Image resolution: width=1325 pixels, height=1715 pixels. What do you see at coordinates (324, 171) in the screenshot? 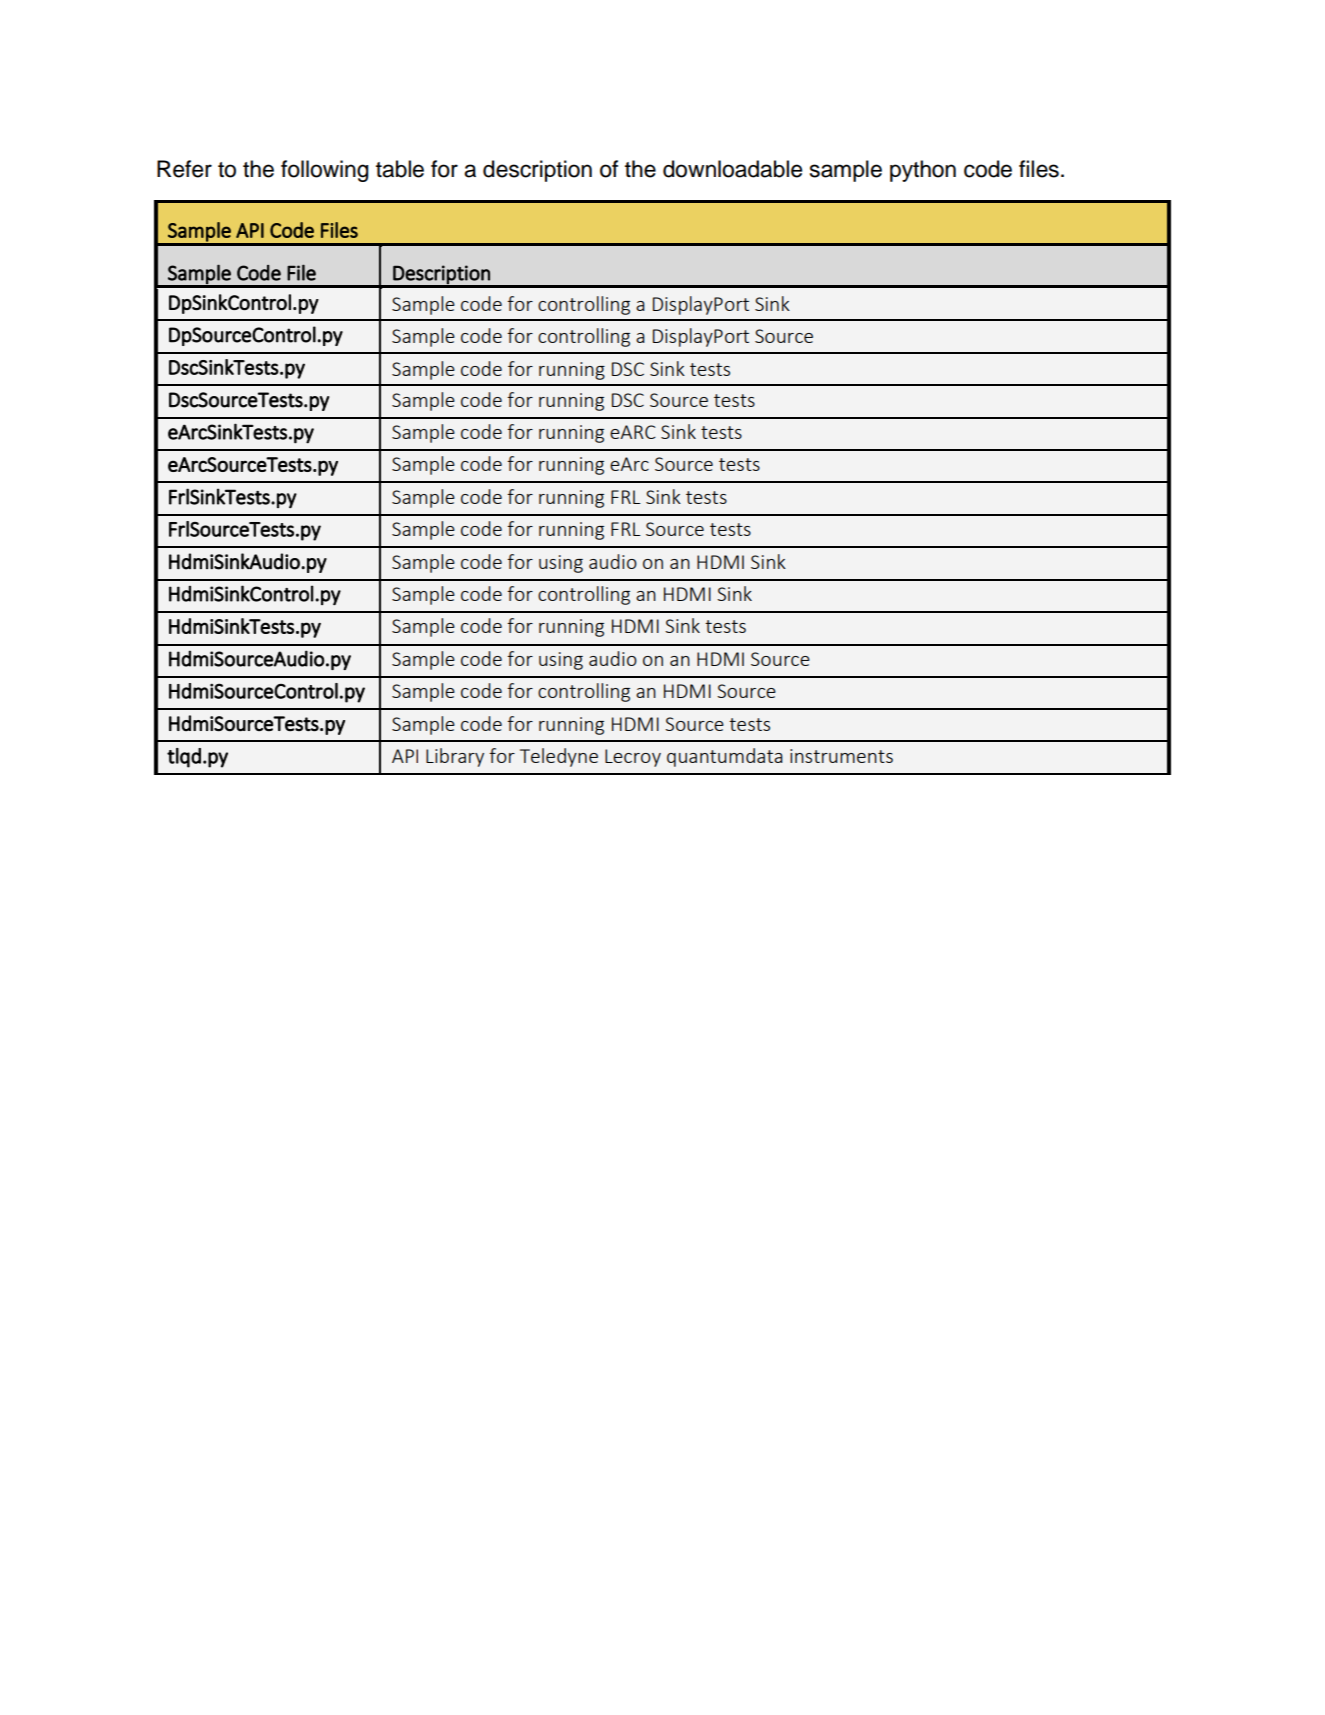
I see `following` at bounding box center [324, 171].
